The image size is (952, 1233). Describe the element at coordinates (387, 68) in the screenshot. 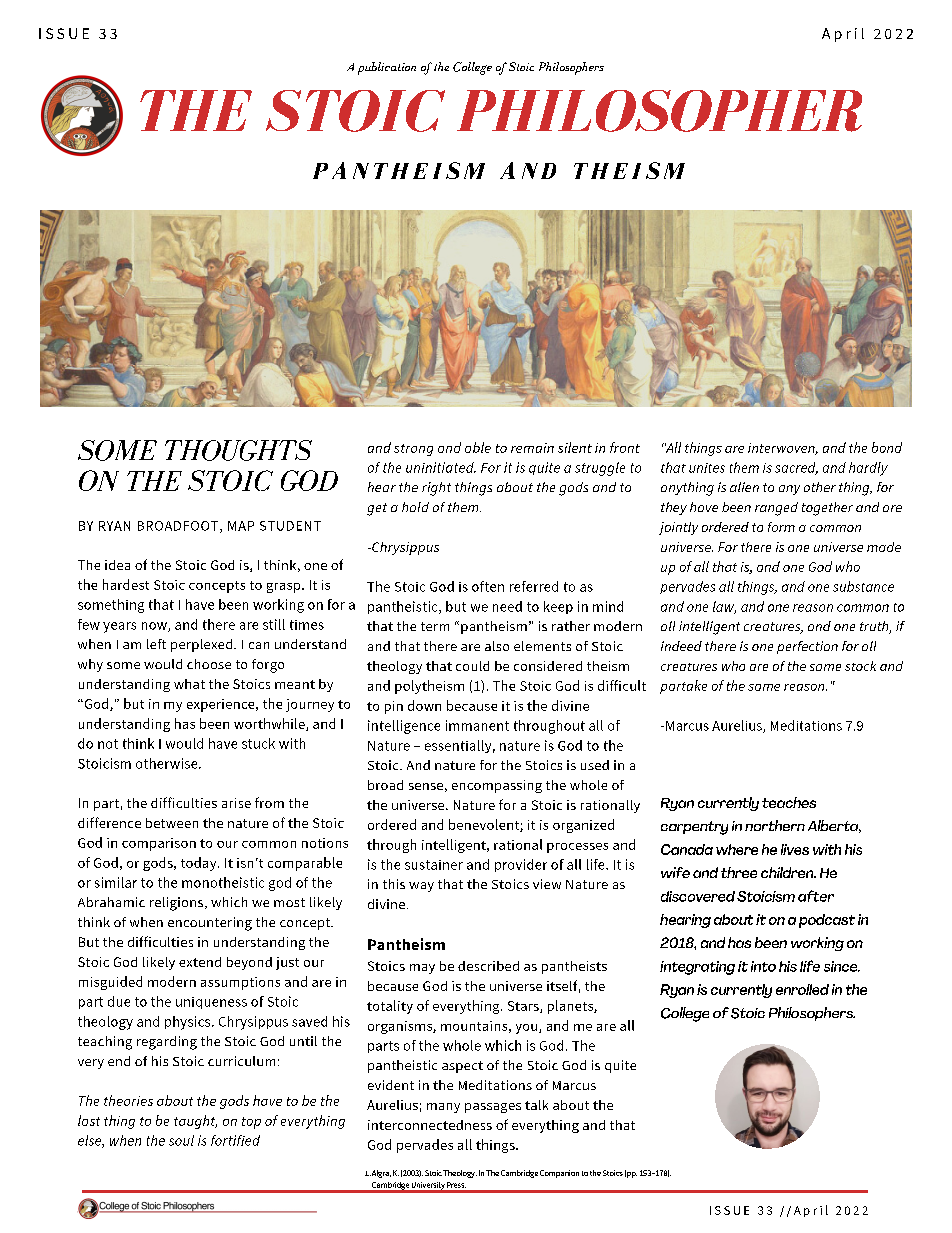

I see `publication` at that location.
